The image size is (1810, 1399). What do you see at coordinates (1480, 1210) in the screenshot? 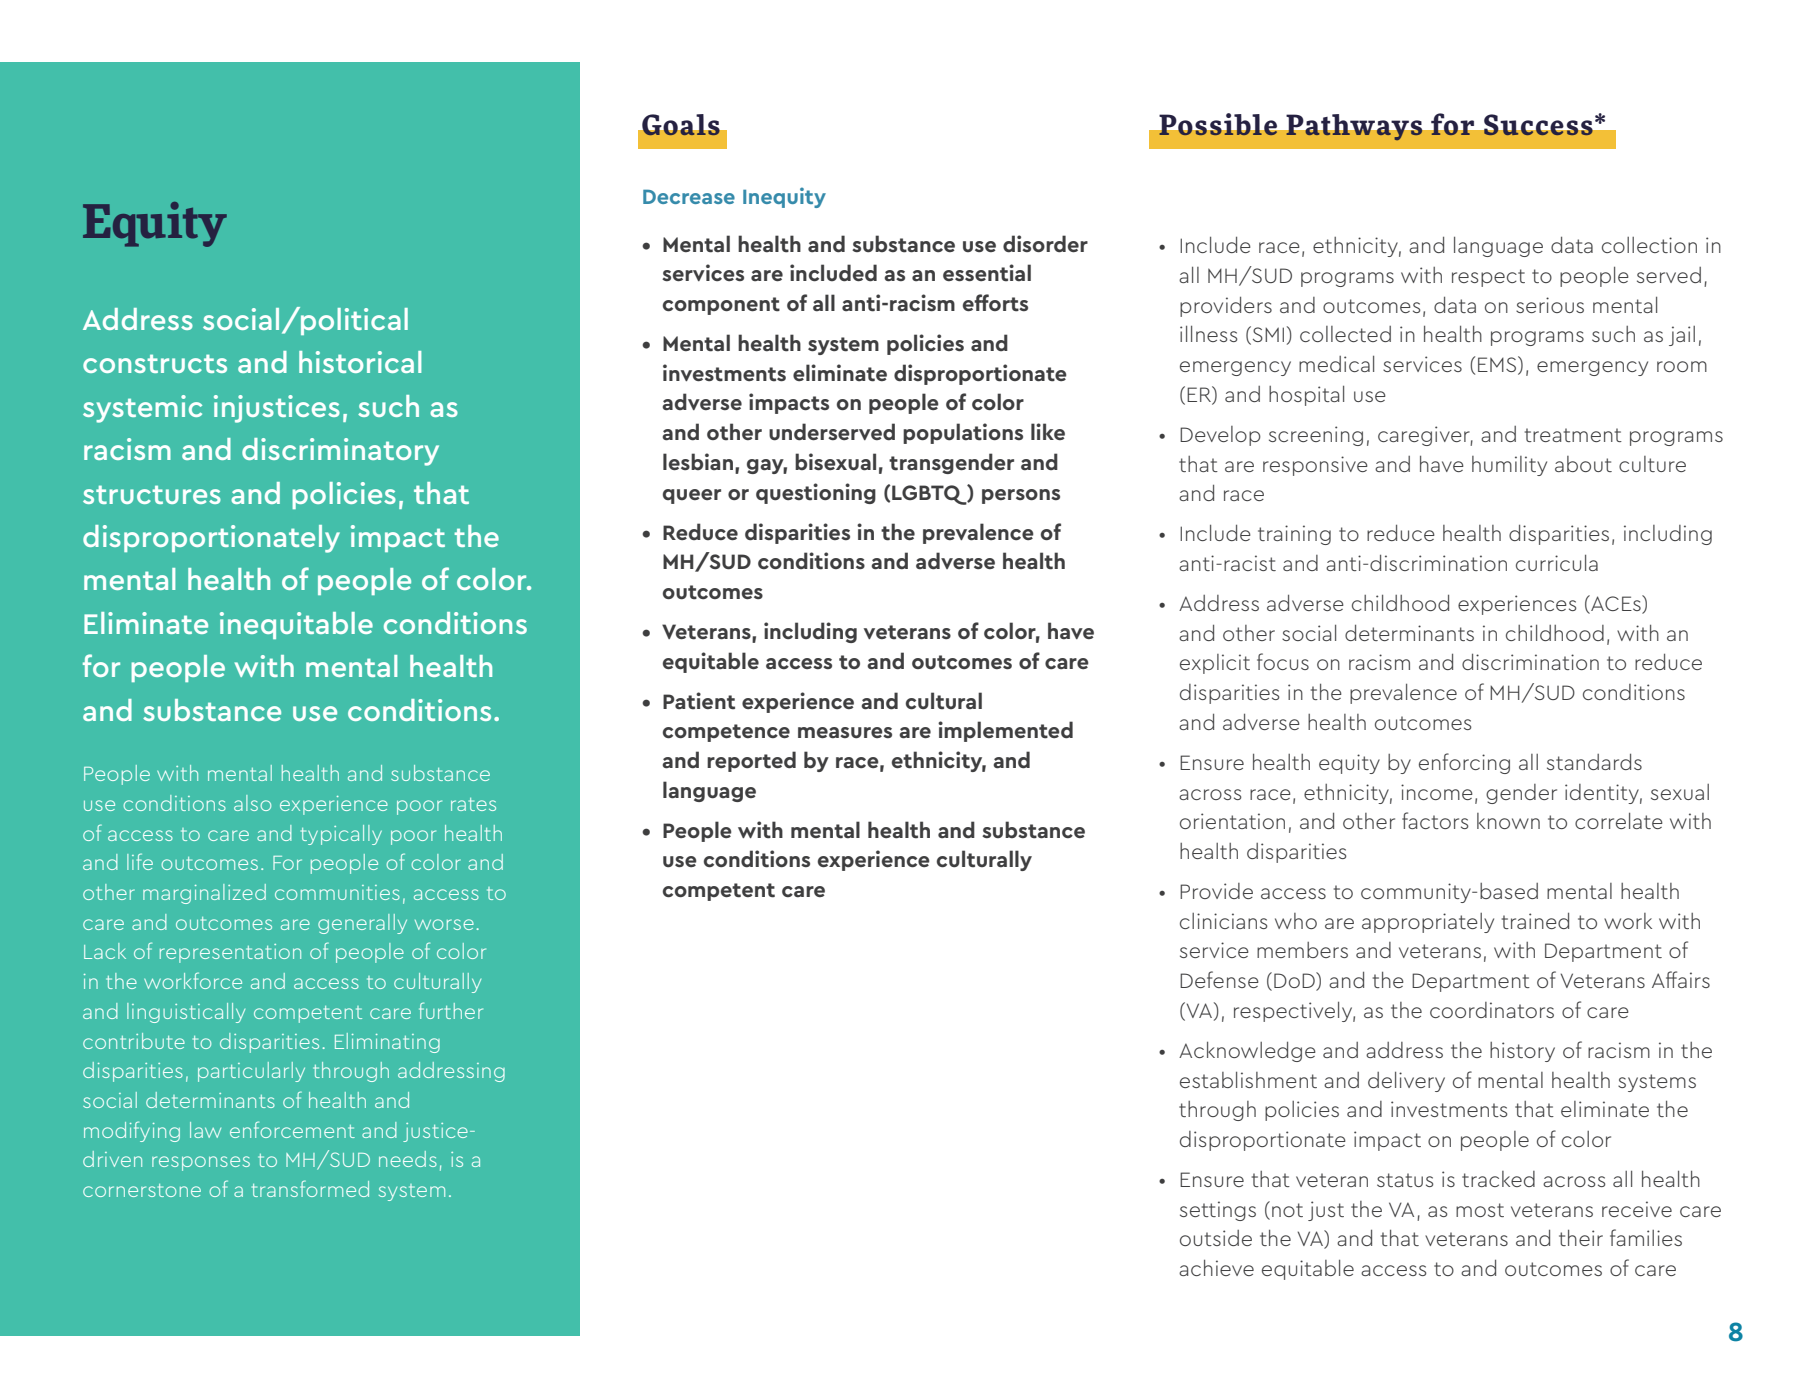
I see `most` at bounding box center [1480, 1210].
